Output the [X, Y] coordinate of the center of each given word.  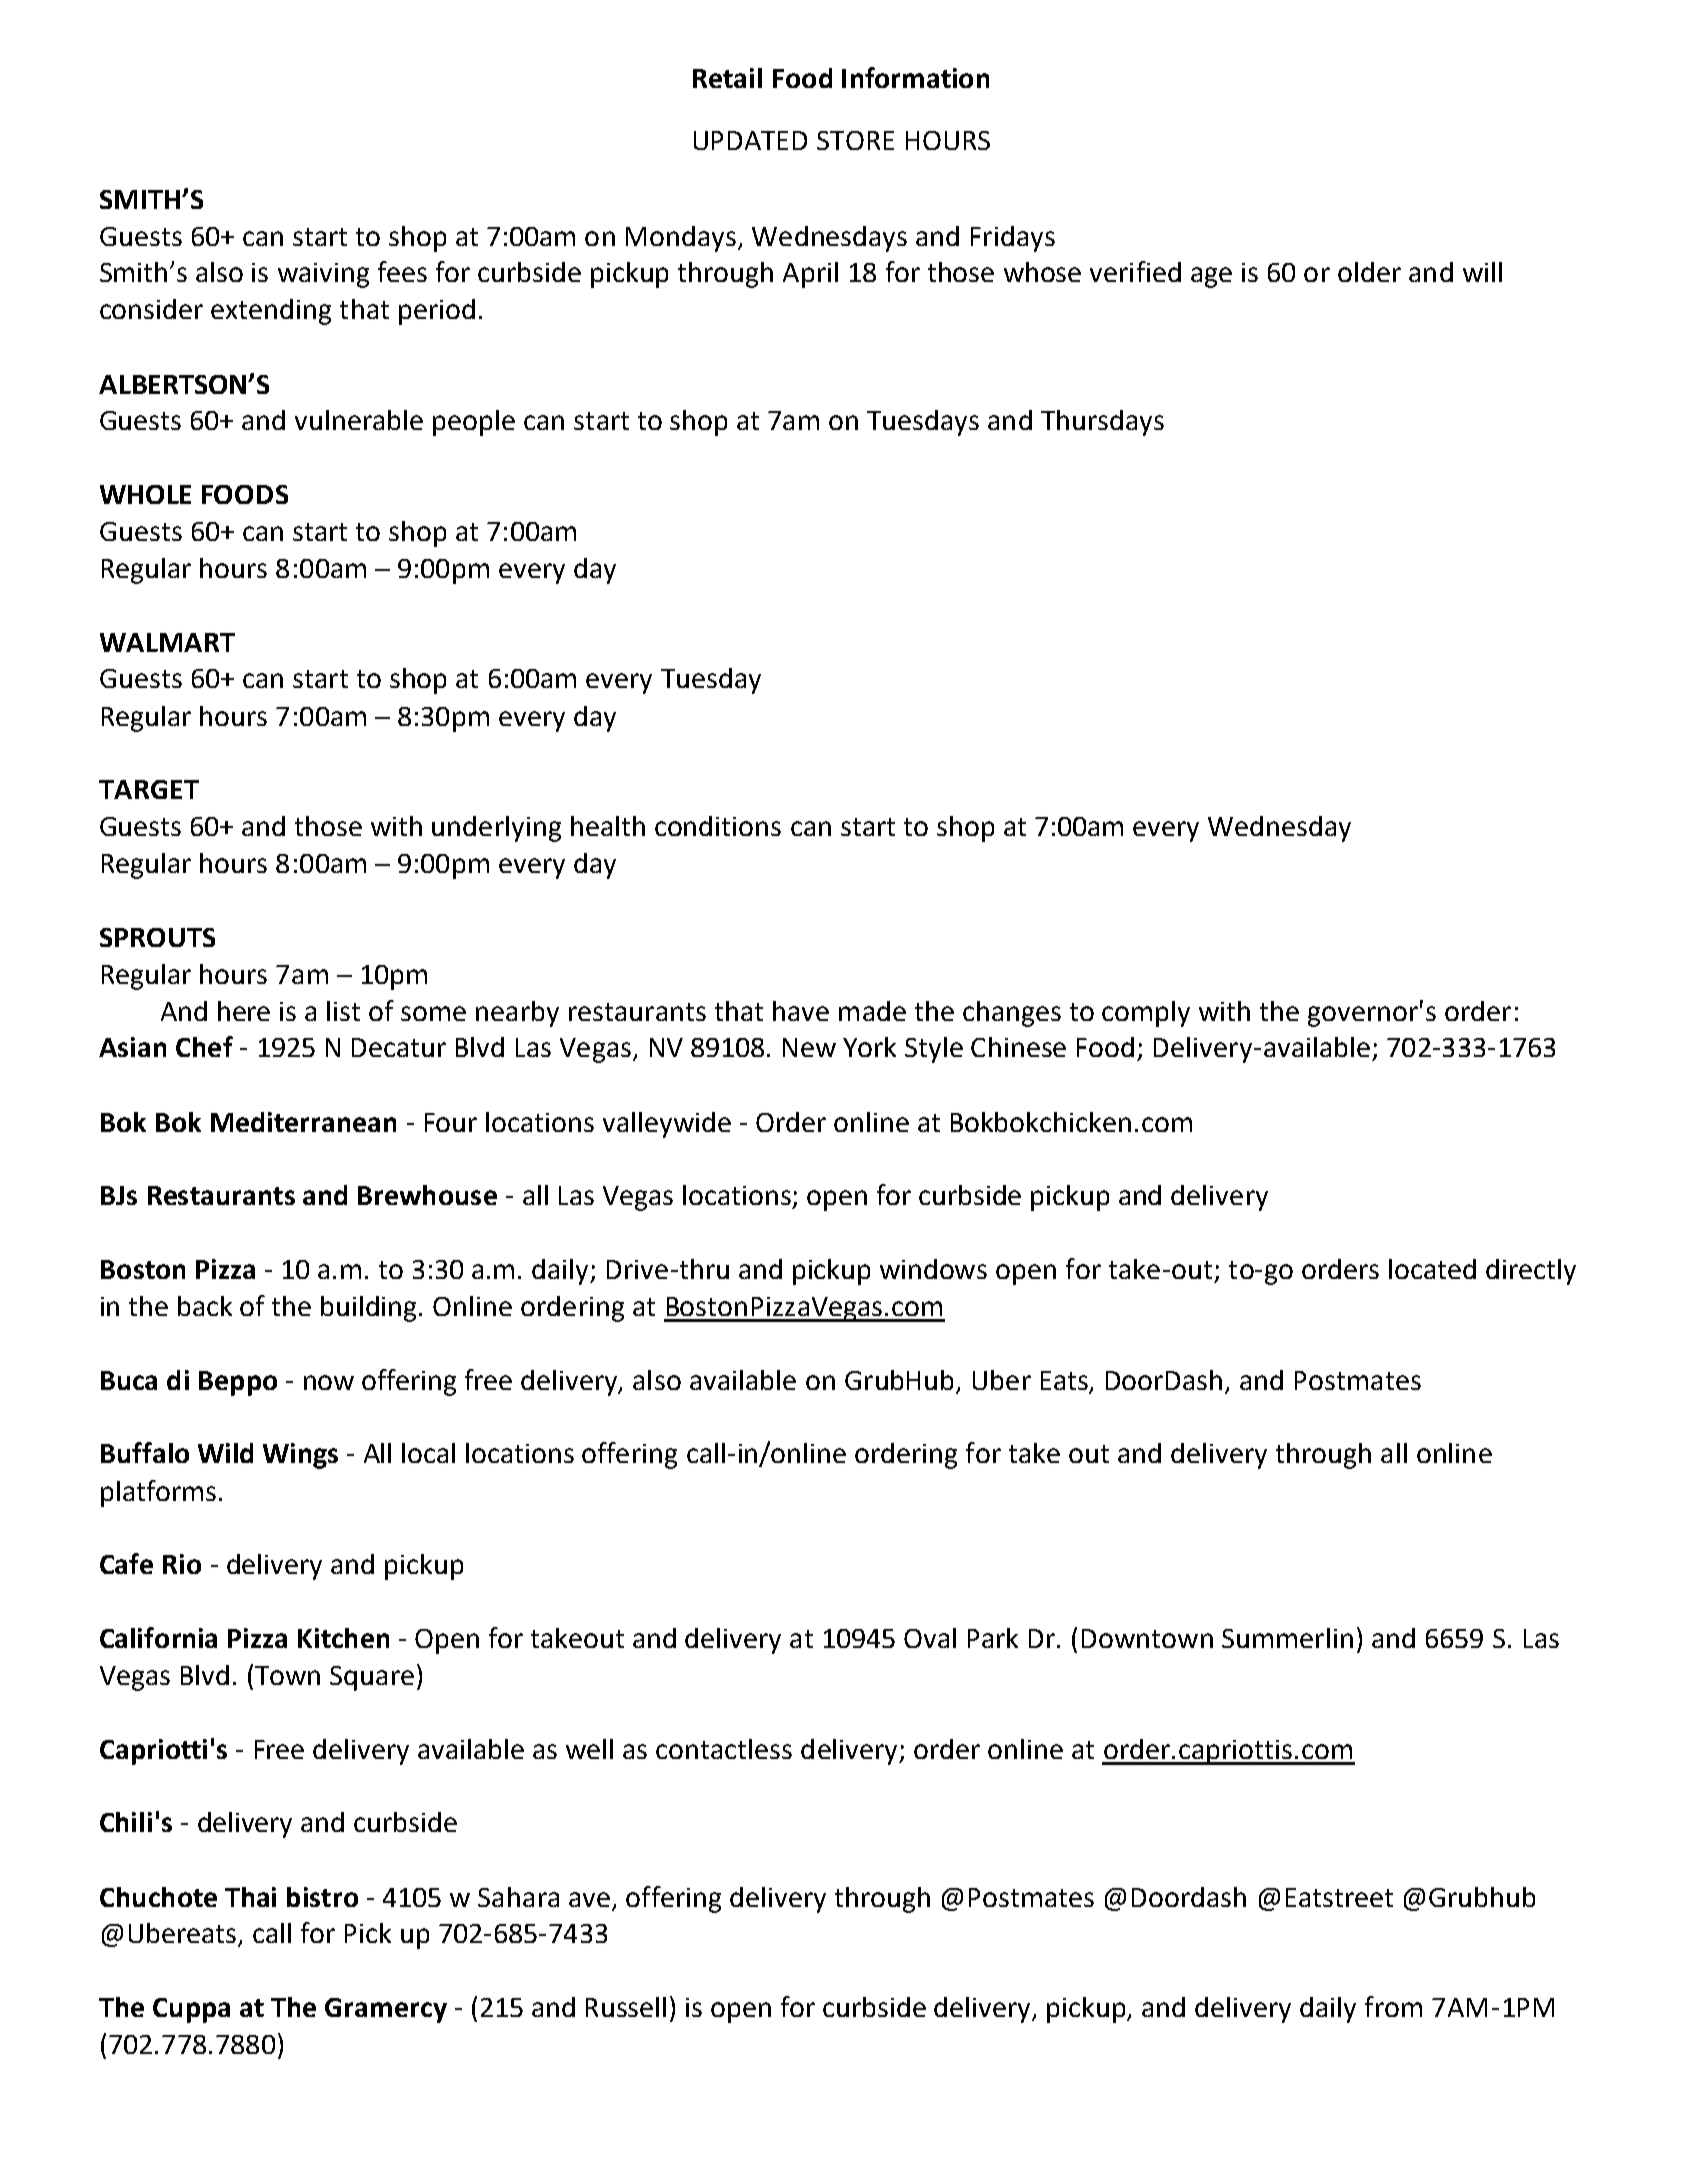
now [329, 1382]
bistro [322, 1897]
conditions [718, 826]
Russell [626, 2007]
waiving [323, 275]
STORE [855, 140]
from [1393, 2006]
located [1432, 1269]
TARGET [149, 789]
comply [1146, 1014]
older [1369, 272]
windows [933, 1269]
